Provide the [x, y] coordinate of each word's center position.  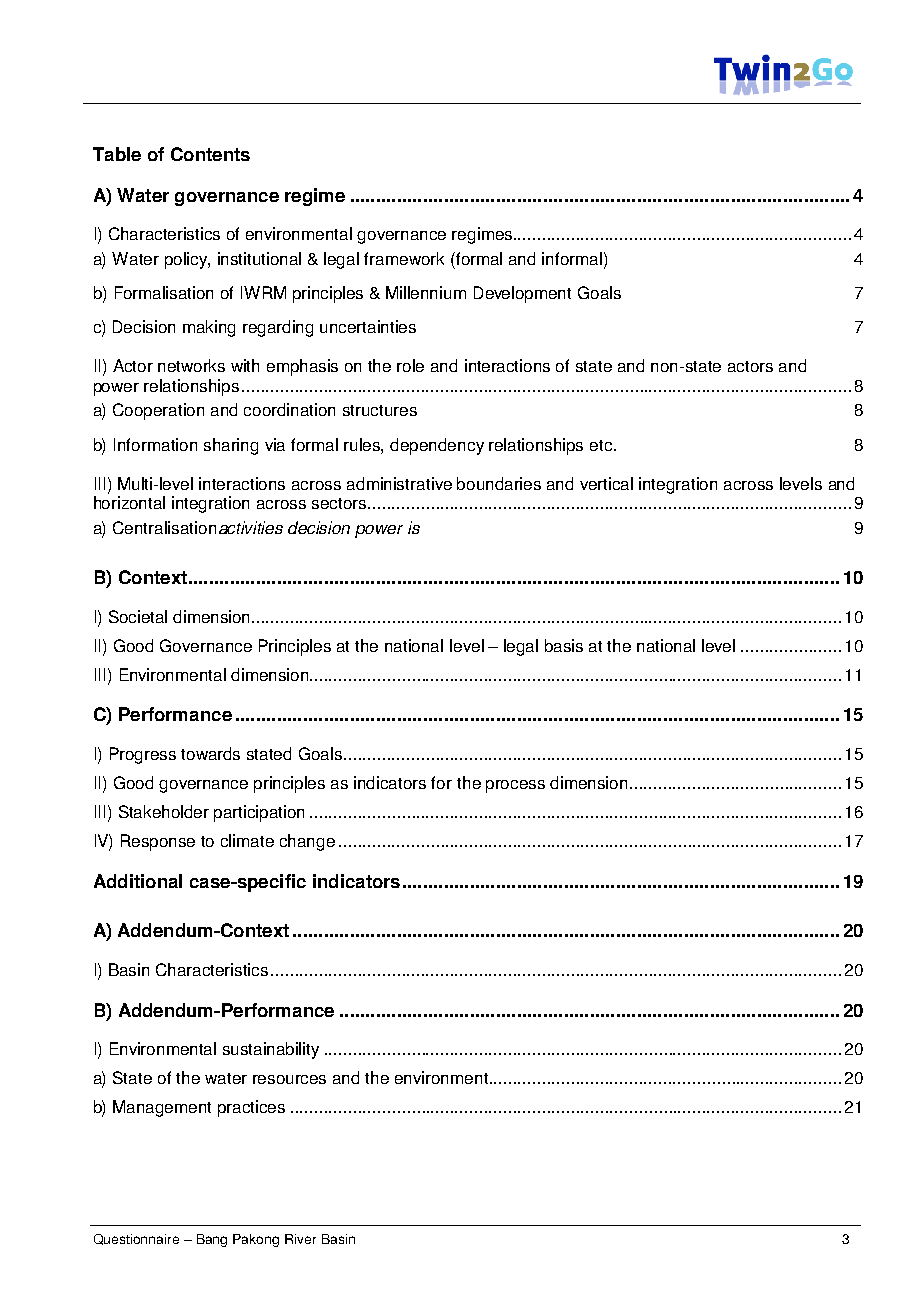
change [307, 842]
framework [404, 258]
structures [380, 410]
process [515, 786]
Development [522, 294]
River [300, 1239]
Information [155, 444]
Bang [212, 1240]
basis [564, 645]
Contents [210, 154]
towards [210, 753]
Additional [138, 881]
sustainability [271, 1050]
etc [602, 445]
